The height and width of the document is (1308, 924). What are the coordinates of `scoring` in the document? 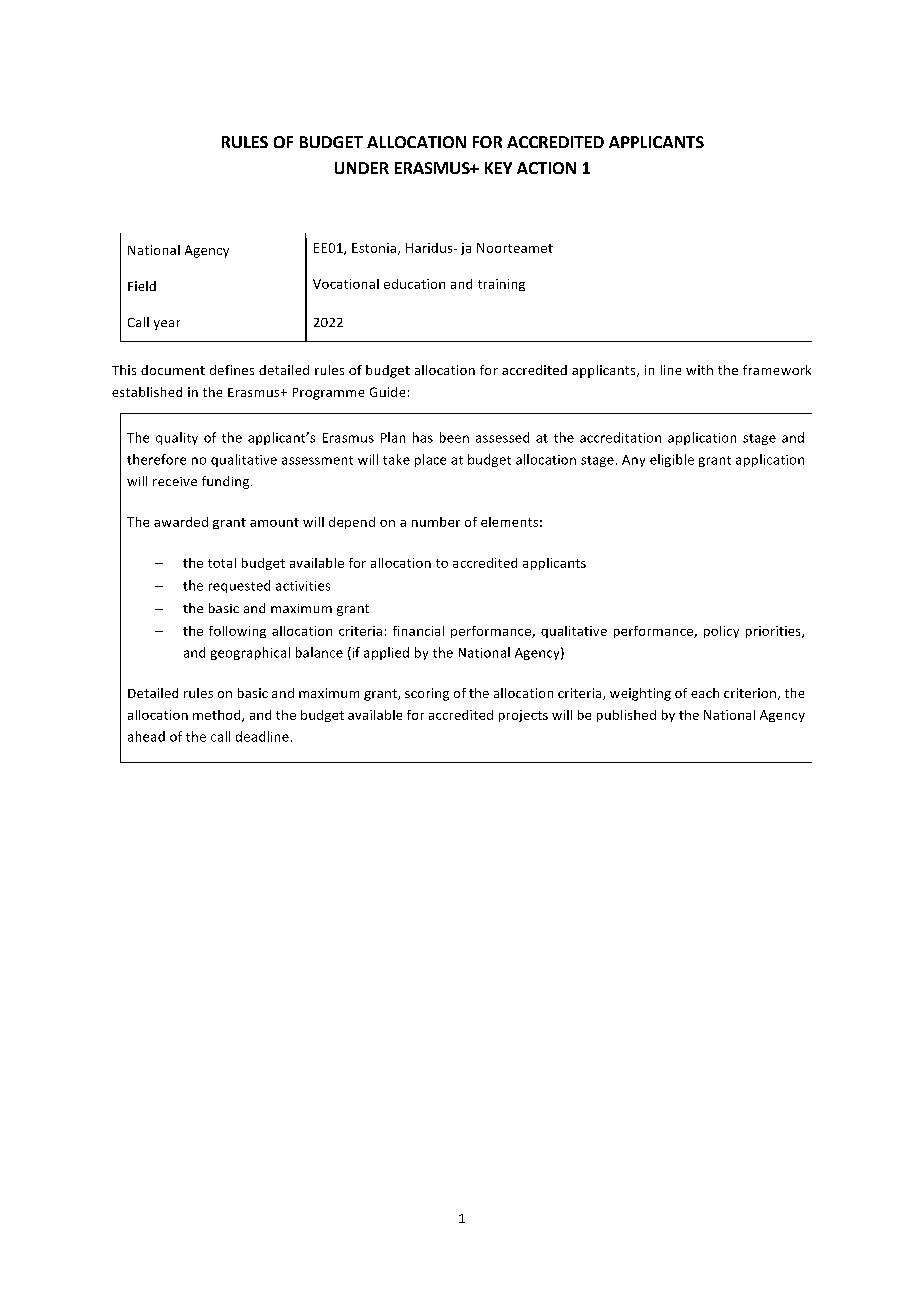 It's located at (427, 694).
